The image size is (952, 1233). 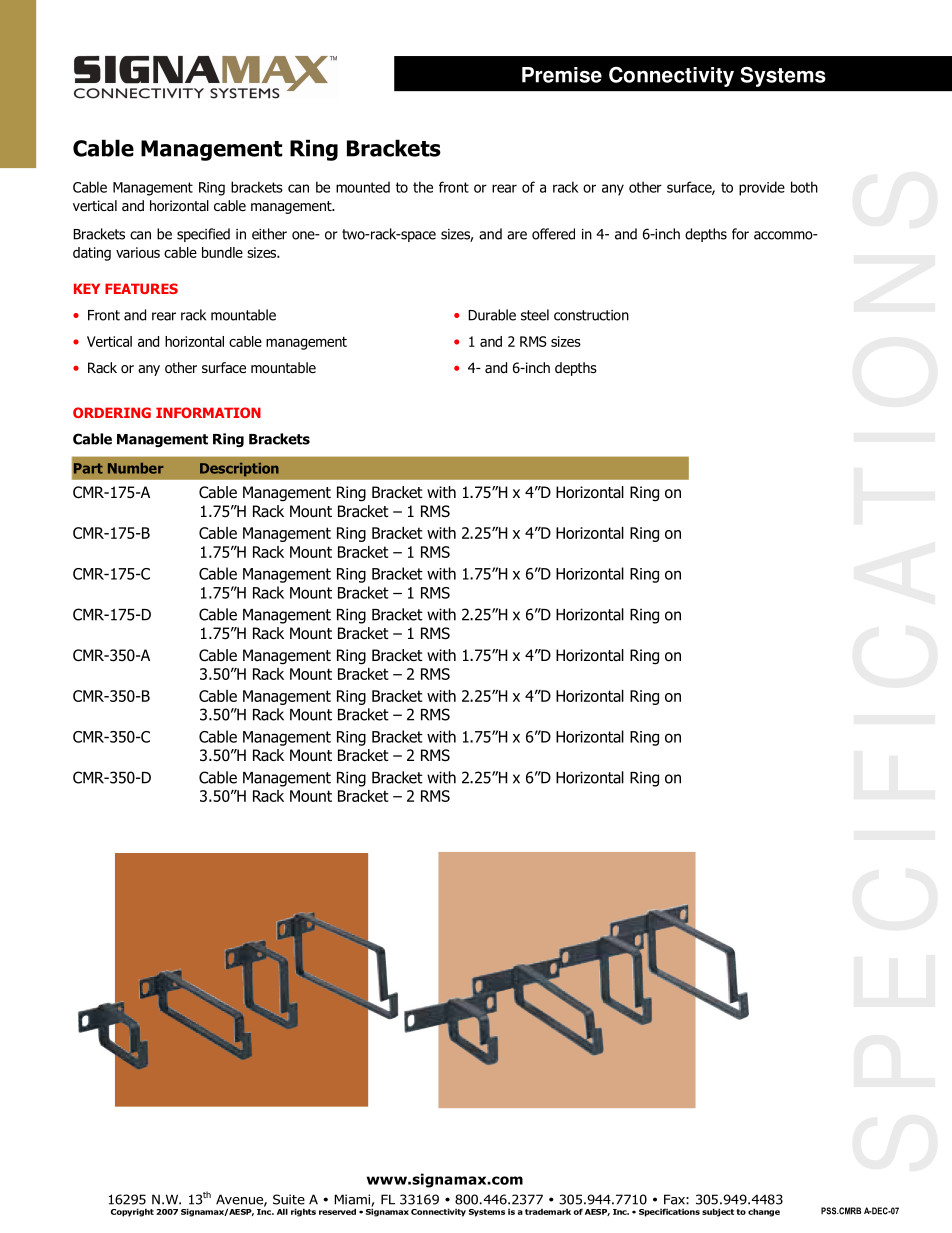 What do you see at coordinates (562, 75) in the image?
I see `Premise` at bounding box center [562, 75].
